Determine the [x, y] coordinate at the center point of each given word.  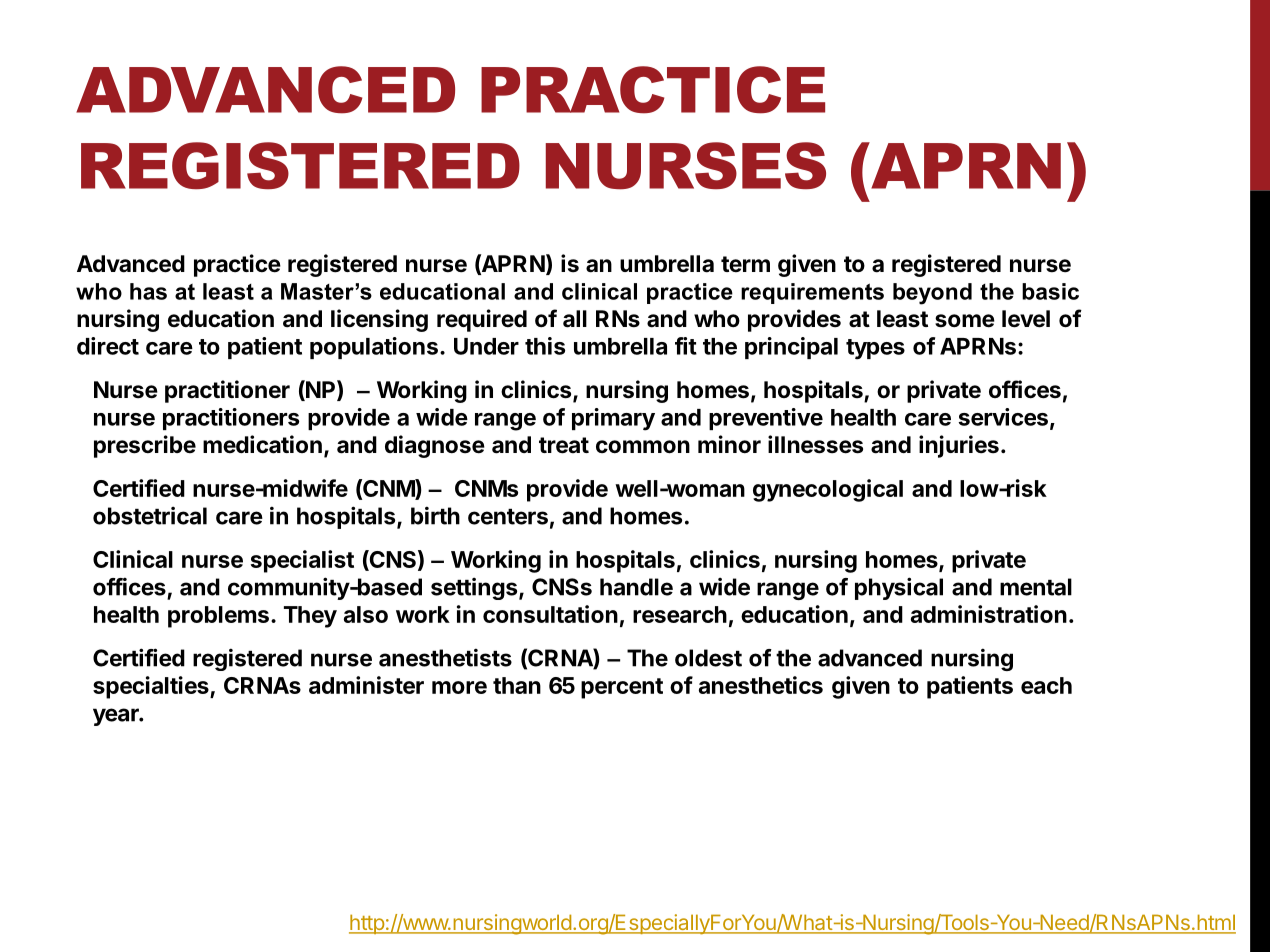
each [1046, 685]
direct [108, 346]
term [745, 264]
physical [899, 588]
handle [636, 587]
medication [262, 444]
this [545, 346]
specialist [302, 561]
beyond [932, 294]
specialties [152, 687]
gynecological [828, 490]
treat [564, 445]
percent [622, 688]
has [148, 291]
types [875, 349]
